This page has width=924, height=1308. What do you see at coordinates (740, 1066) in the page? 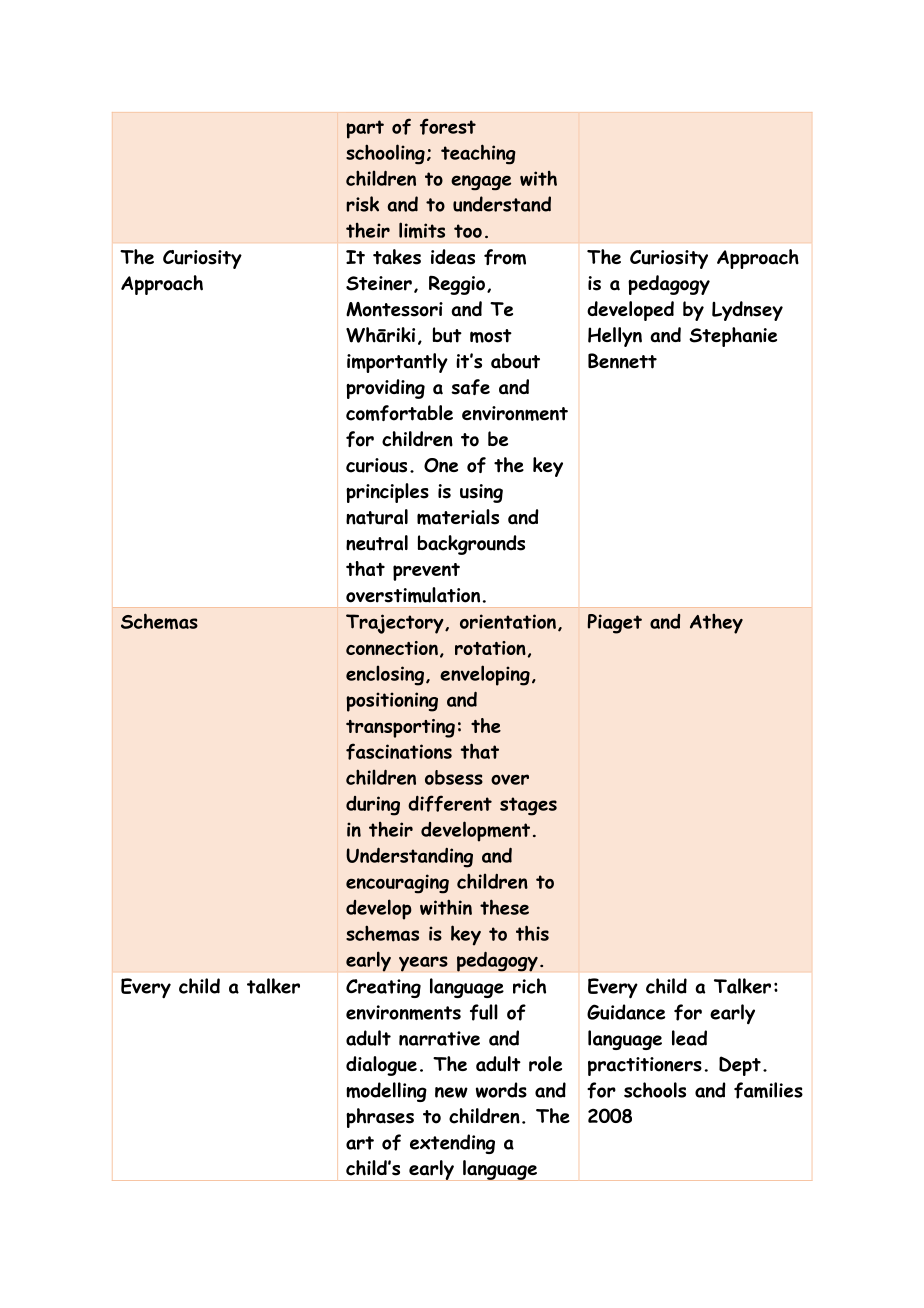
I see `Dept` at bounding box center [740, 1066].
